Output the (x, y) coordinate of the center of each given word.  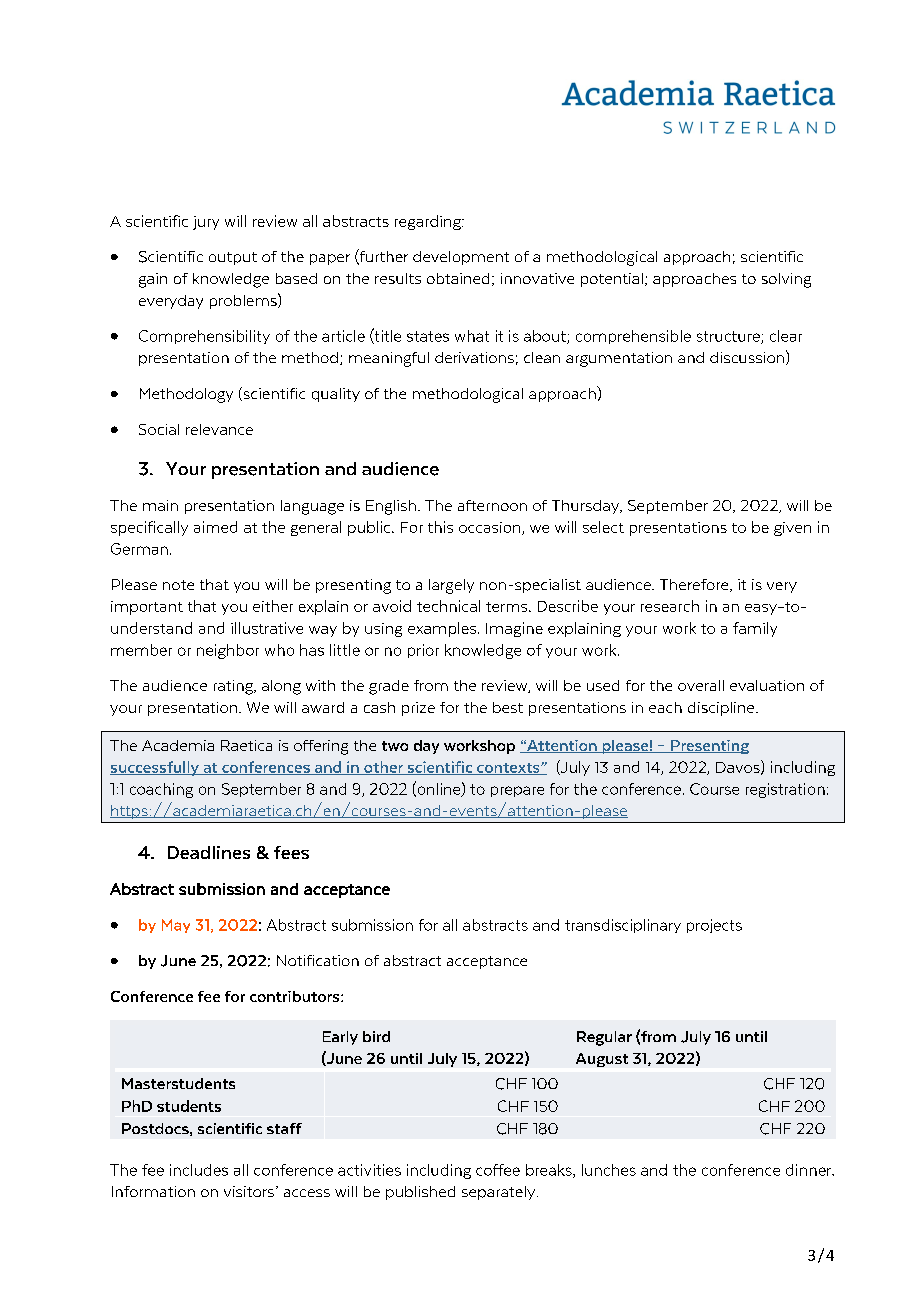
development (461, 258)
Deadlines (209, 852)
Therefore (695, 585)
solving (786, 280)
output (233, 258)
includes (199, 1170)
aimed (215, 527)
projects (714, 926)
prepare (517, 791)
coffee (498, 1170)
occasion (491, 528)
